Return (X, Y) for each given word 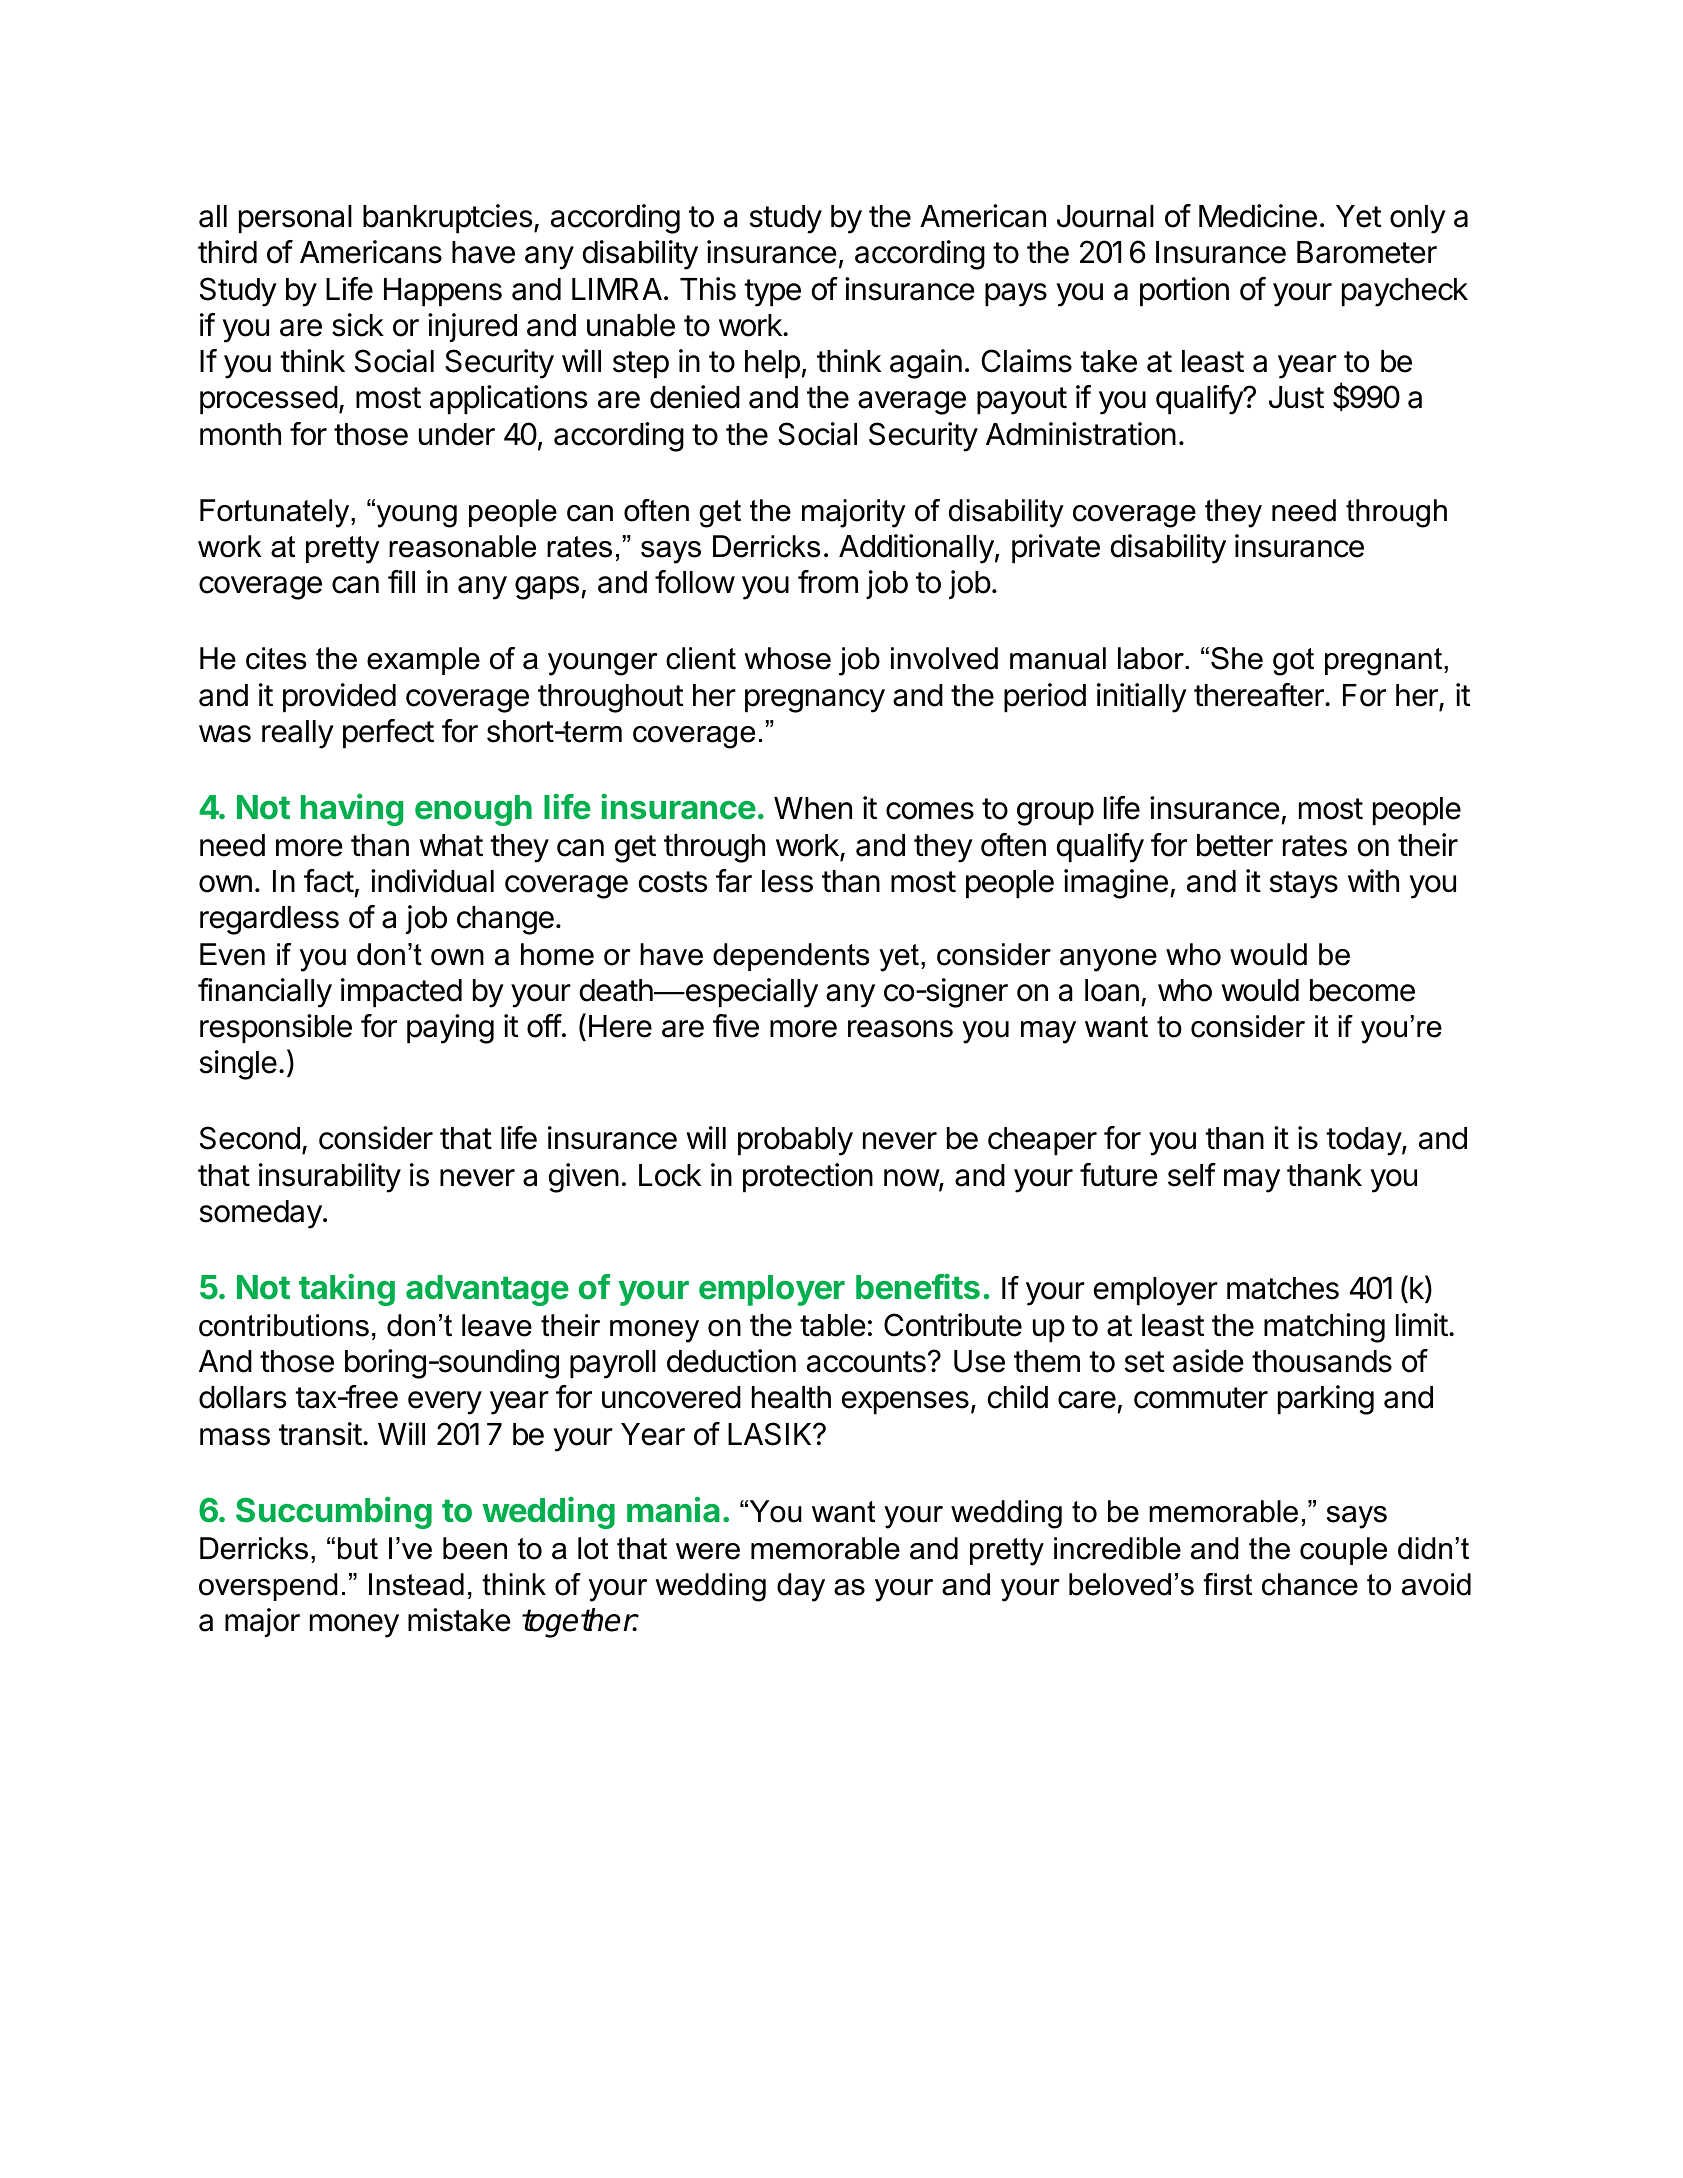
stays (1303, 885)
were (708, 1551)
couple (1343, 1551)
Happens (443, 292)
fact (329, 881)
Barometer (1367, 252)
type (772, 293)
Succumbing (334, 1513)
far (734, 881)
